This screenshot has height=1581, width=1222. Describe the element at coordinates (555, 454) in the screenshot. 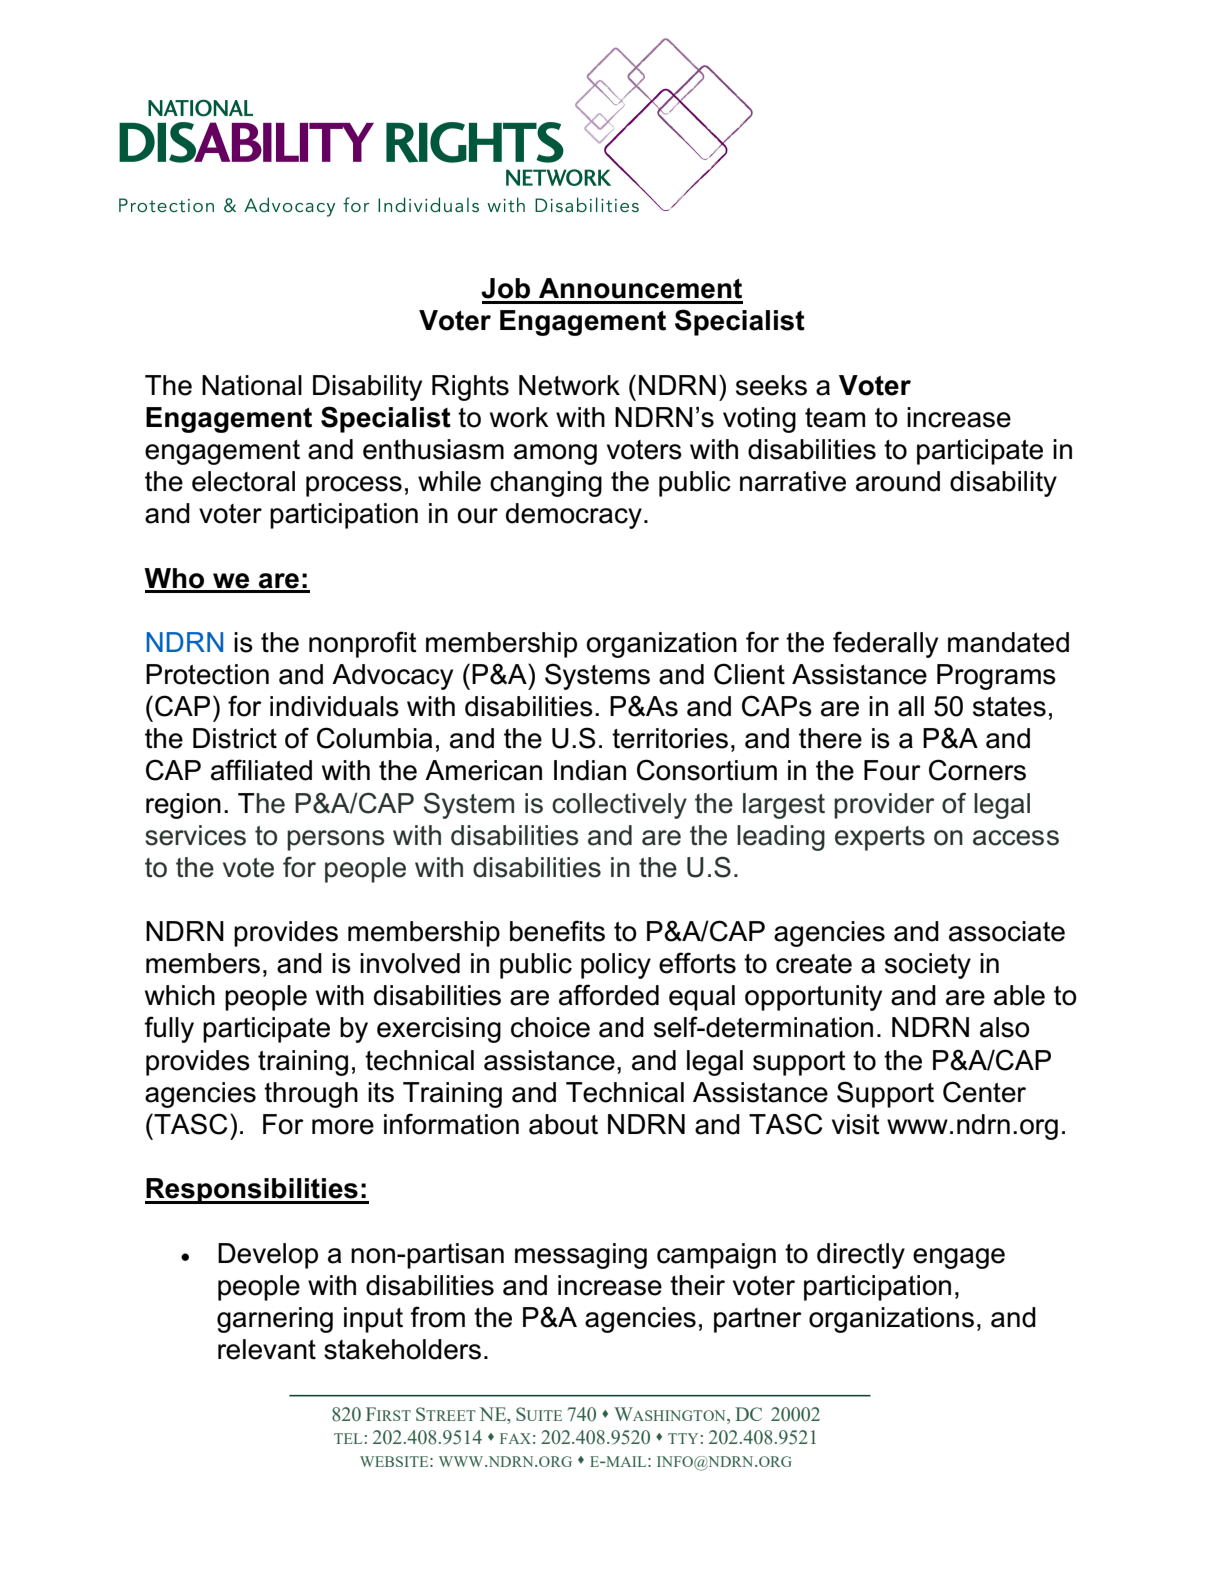

I see `among` at that location.
